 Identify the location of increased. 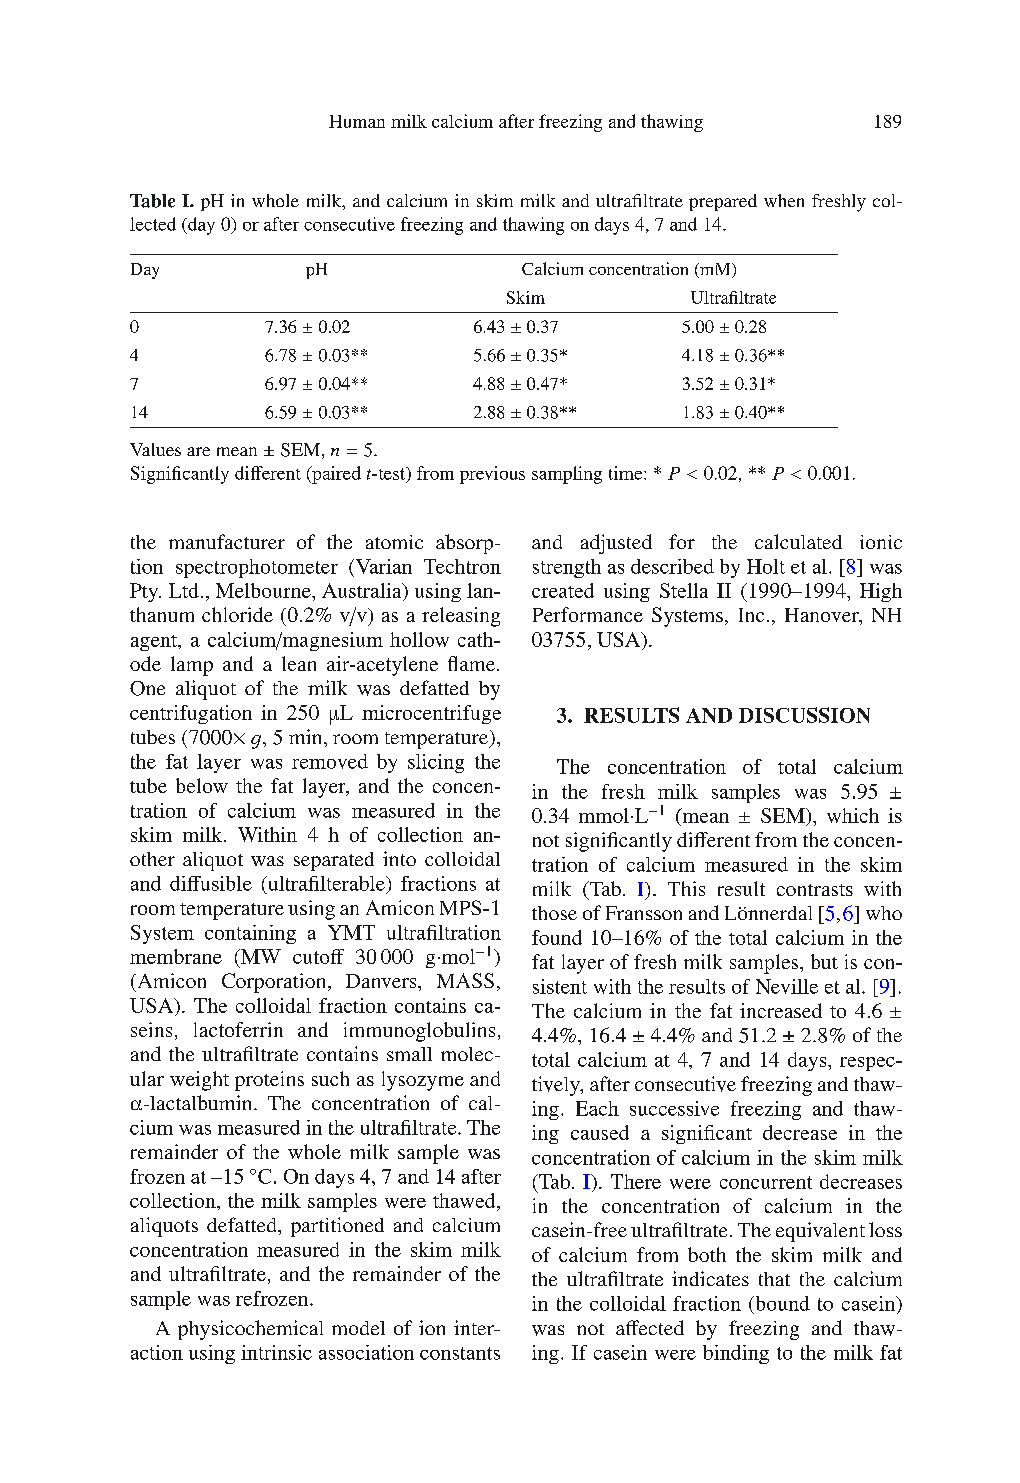
(781, 1010).
